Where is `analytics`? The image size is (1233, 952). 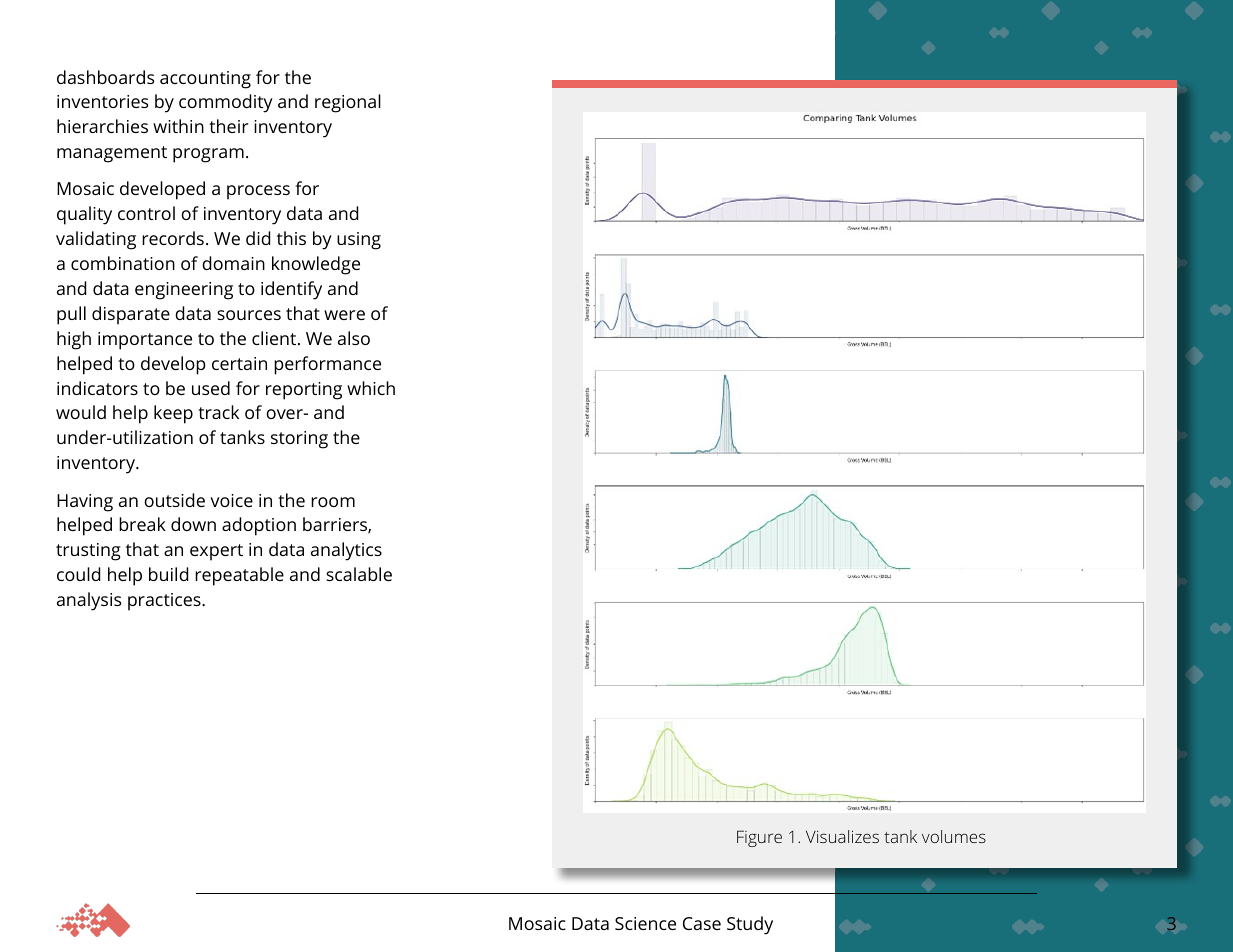
analytics is located at coordinates (346, 551).
